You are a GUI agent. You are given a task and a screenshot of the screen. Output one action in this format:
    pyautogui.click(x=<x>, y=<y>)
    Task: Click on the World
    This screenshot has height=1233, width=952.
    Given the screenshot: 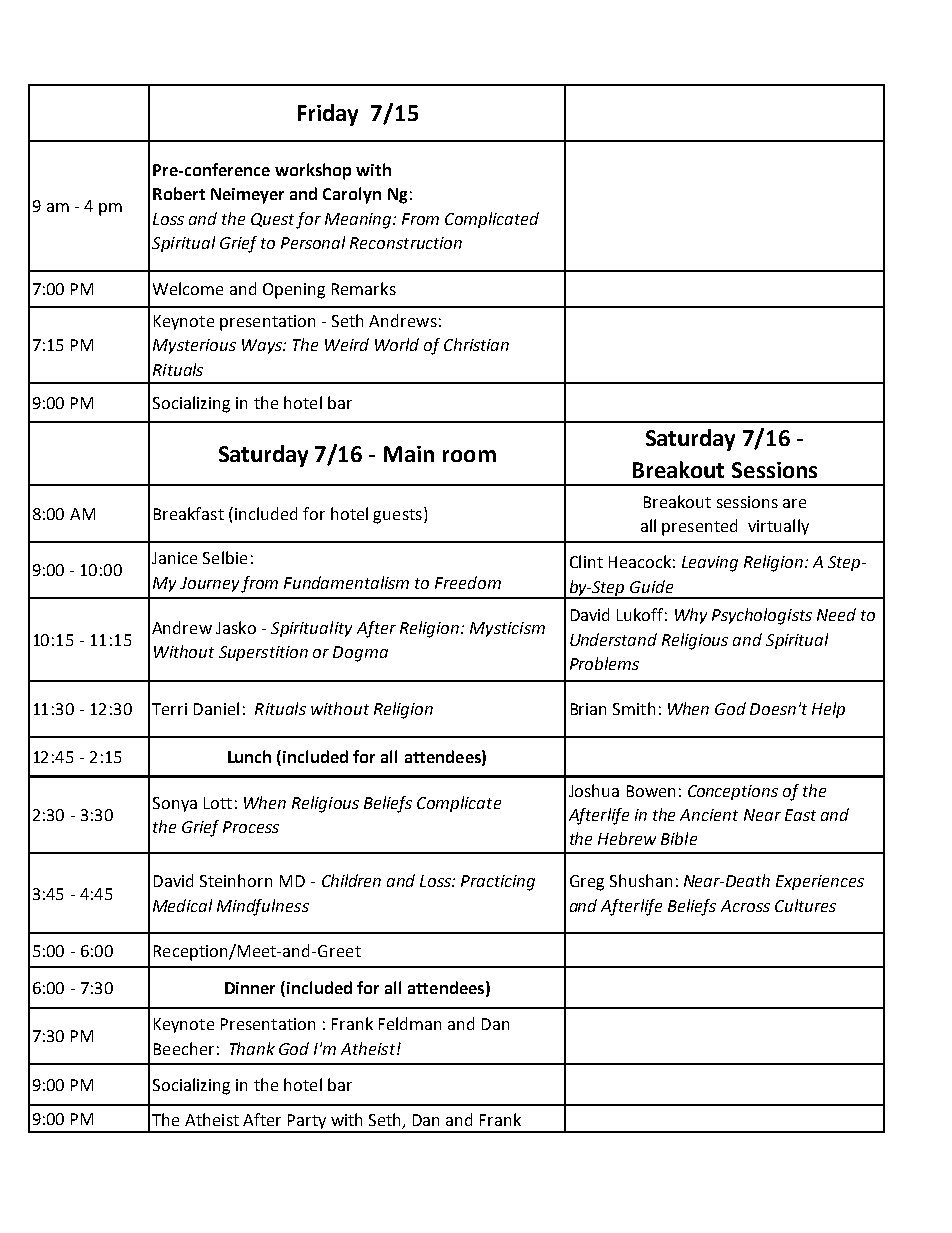 What is the action you would take?
    pyautogui.click(x=397, y=344)
